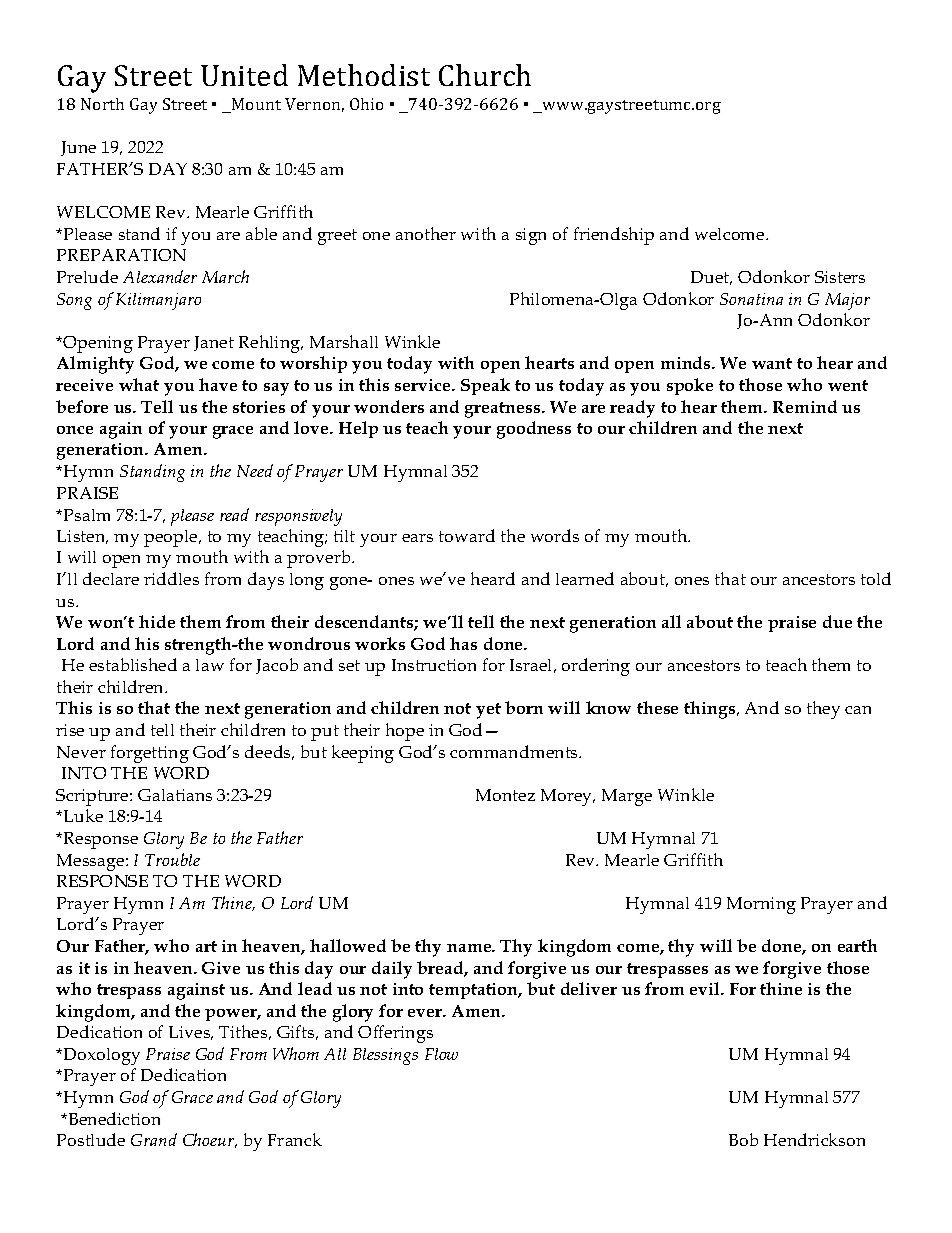  I want to click on friendship, so click(614, 236).
